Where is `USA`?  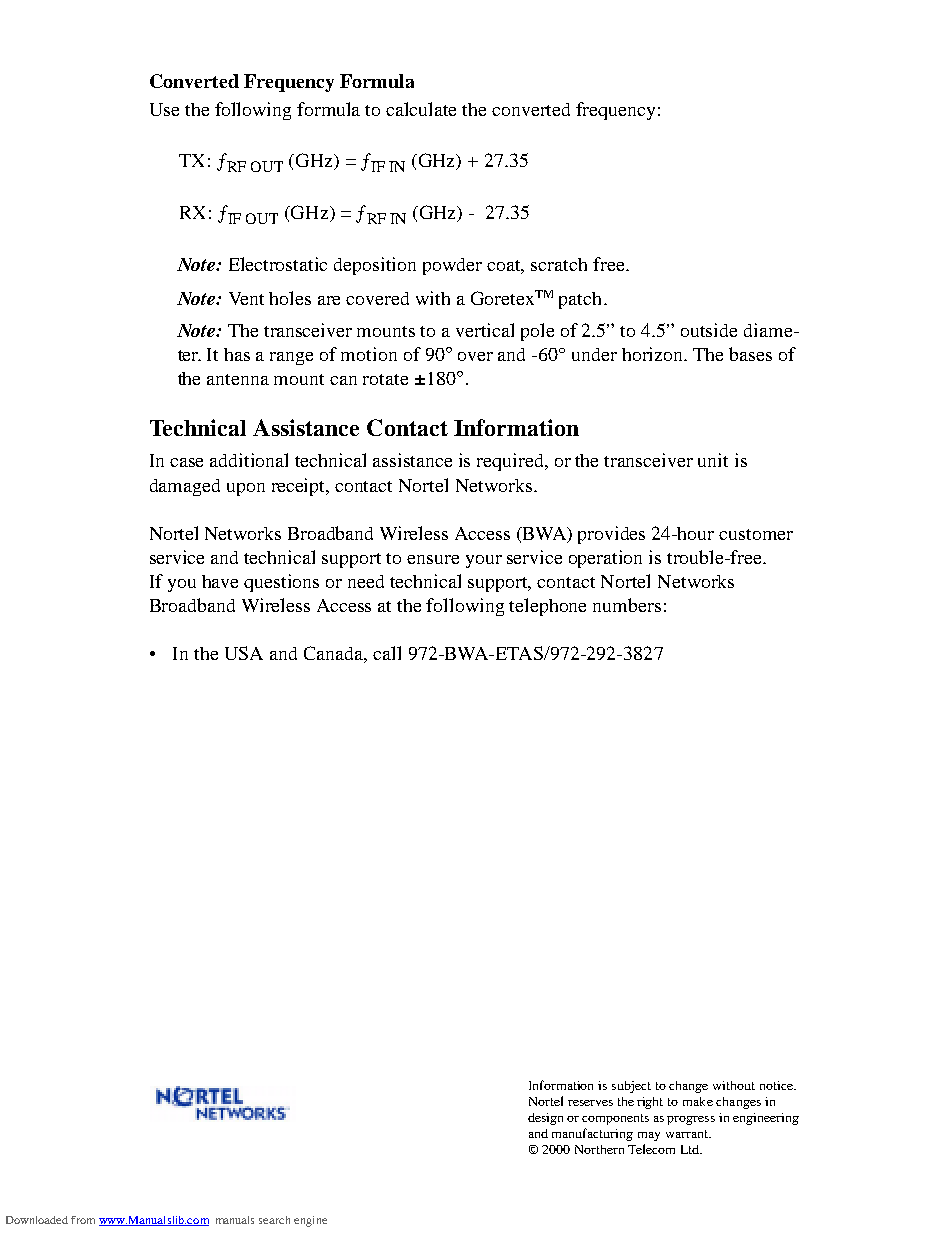 USA is located at coordinates (244, 653).
